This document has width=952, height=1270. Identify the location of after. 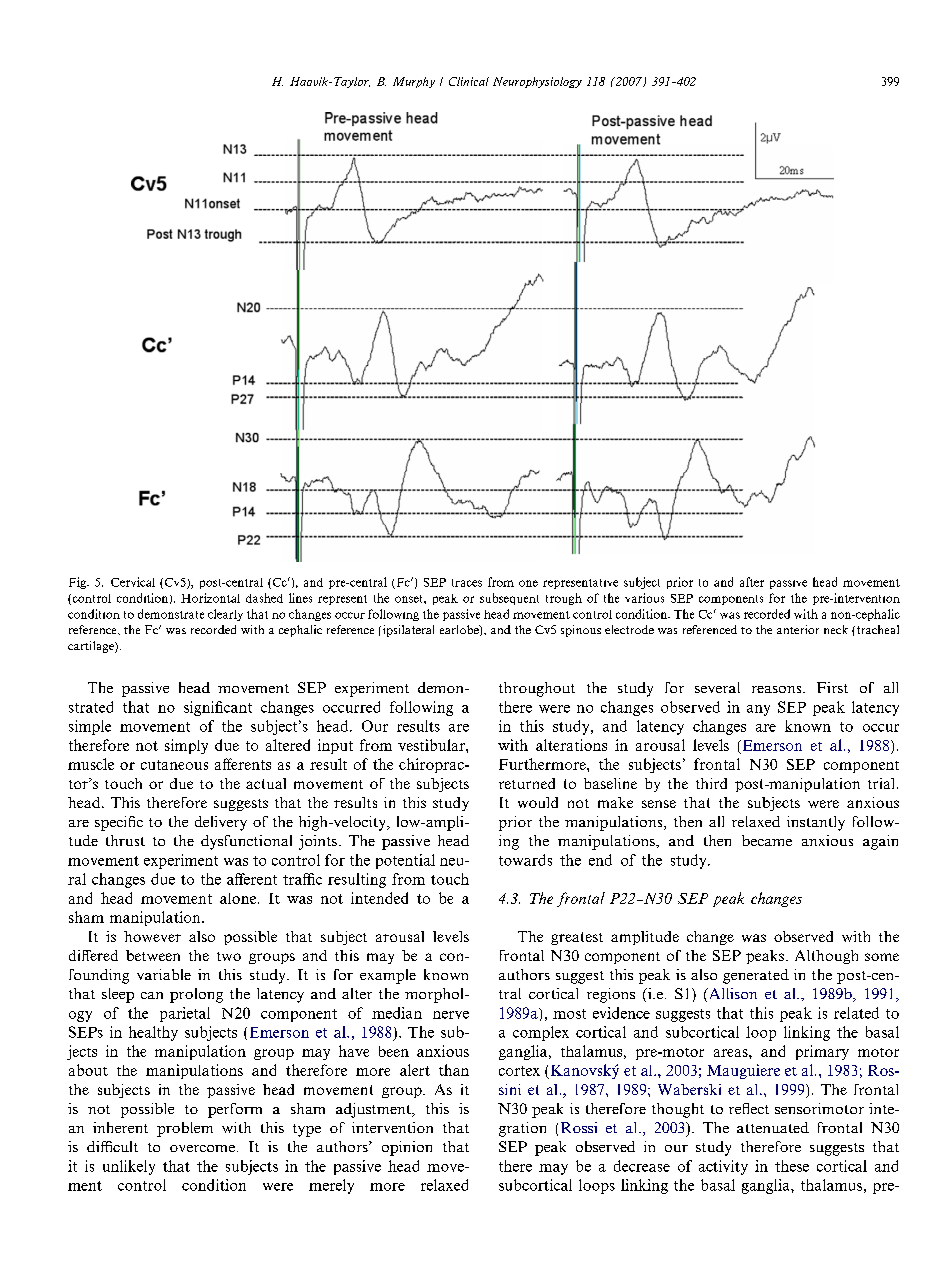
(752, 582).
